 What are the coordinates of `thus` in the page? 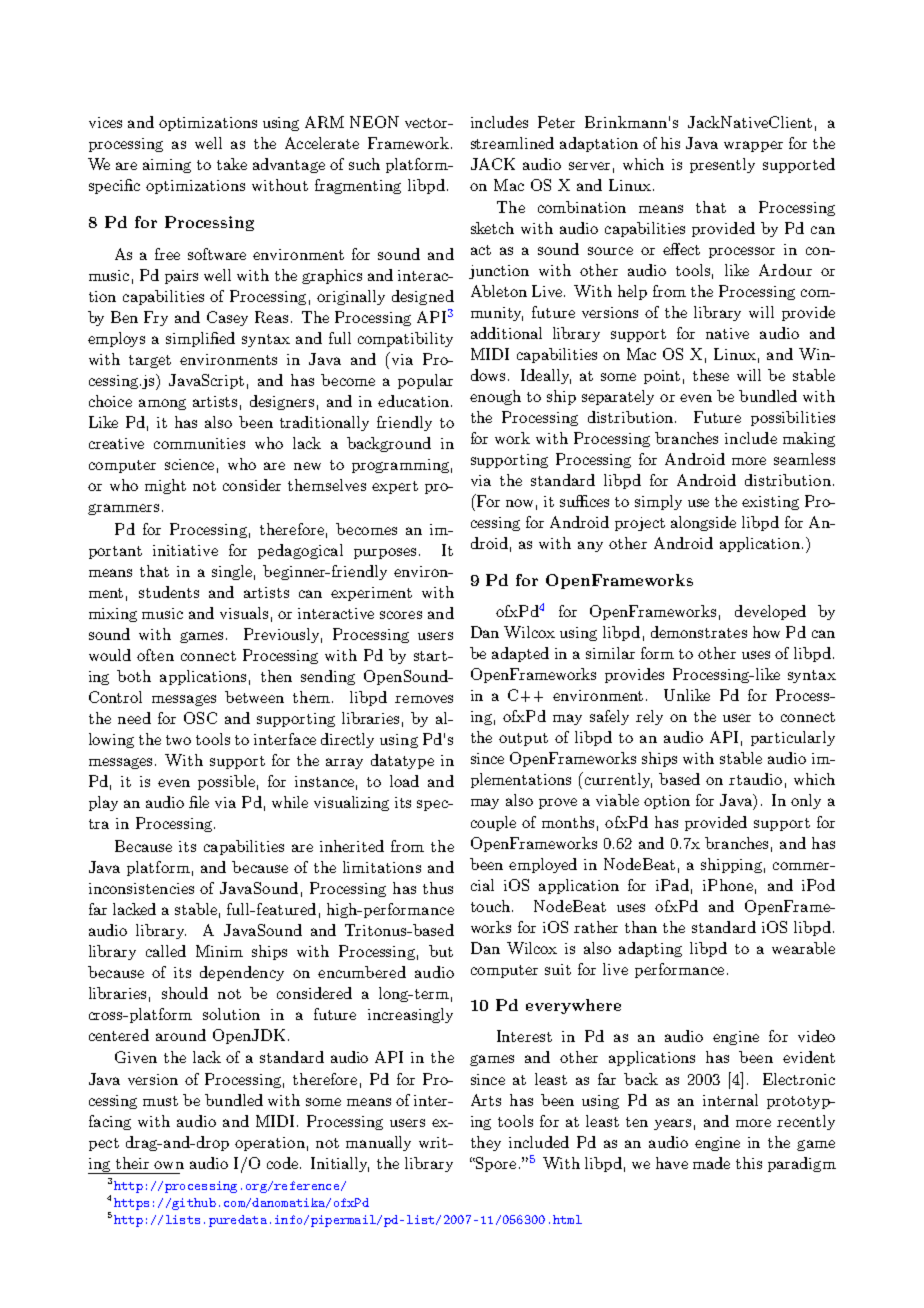 It's located at (438, 888).
